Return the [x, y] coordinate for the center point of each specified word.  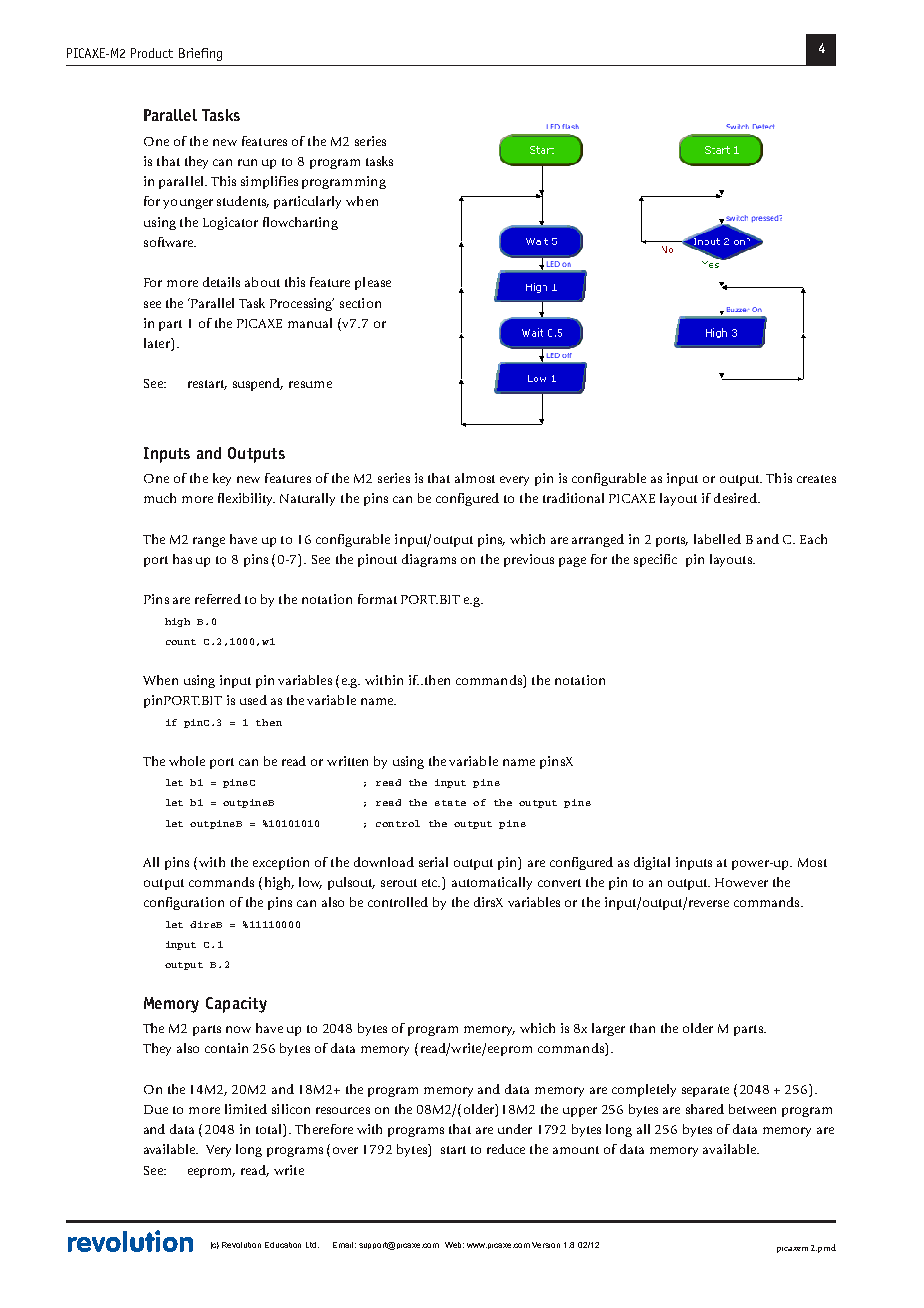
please [373, 283]
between [752, 1109]
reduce [506, 1149]
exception [281, 863]
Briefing [200, 54]
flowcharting [300, 223]
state [450, 803]
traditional [573, 498]
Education [283, 1245]
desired [736, 498]
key [222, 479]
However [741, 882]
